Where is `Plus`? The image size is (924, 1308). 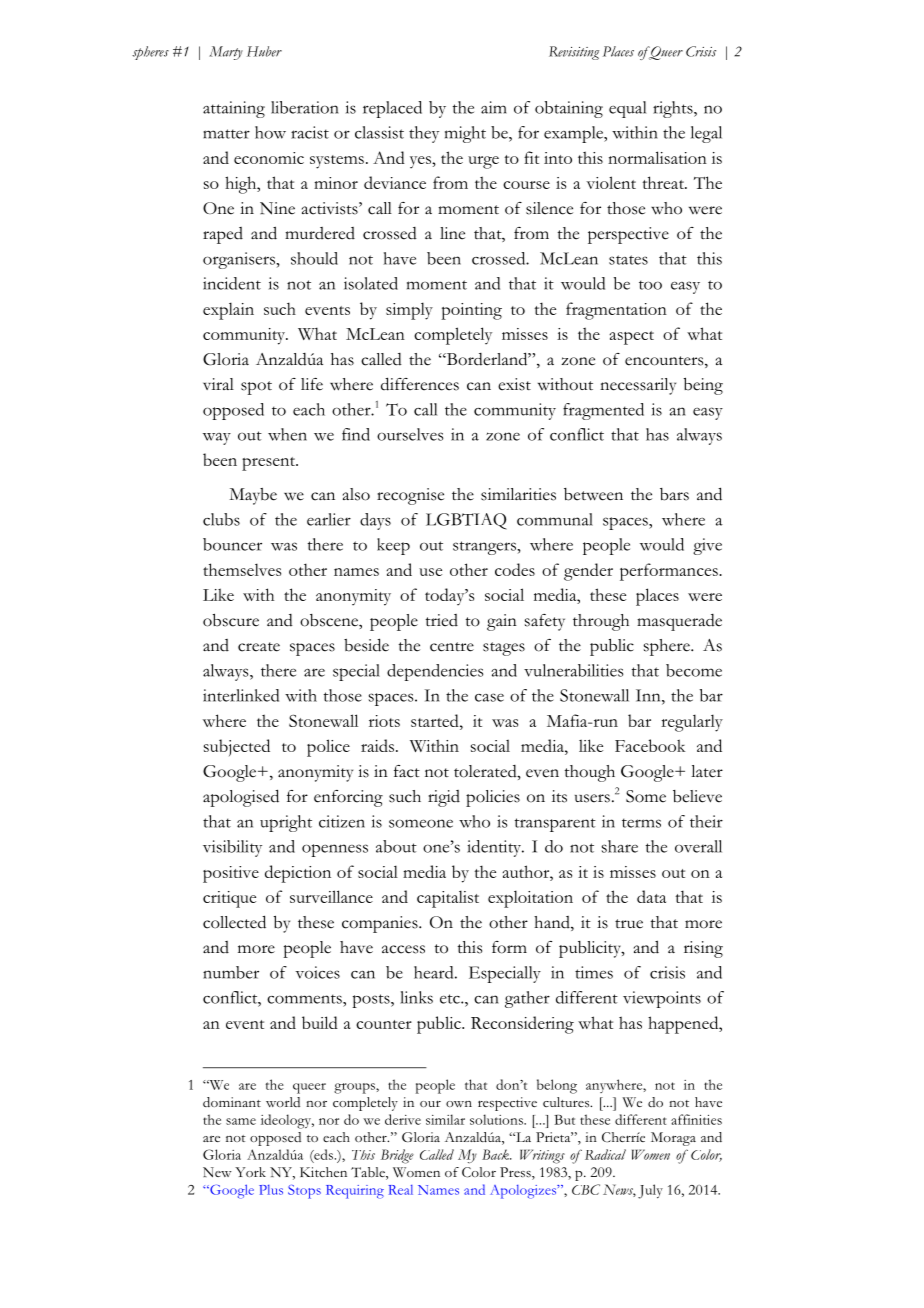
Plus is located at coordinates (271, 1190).
